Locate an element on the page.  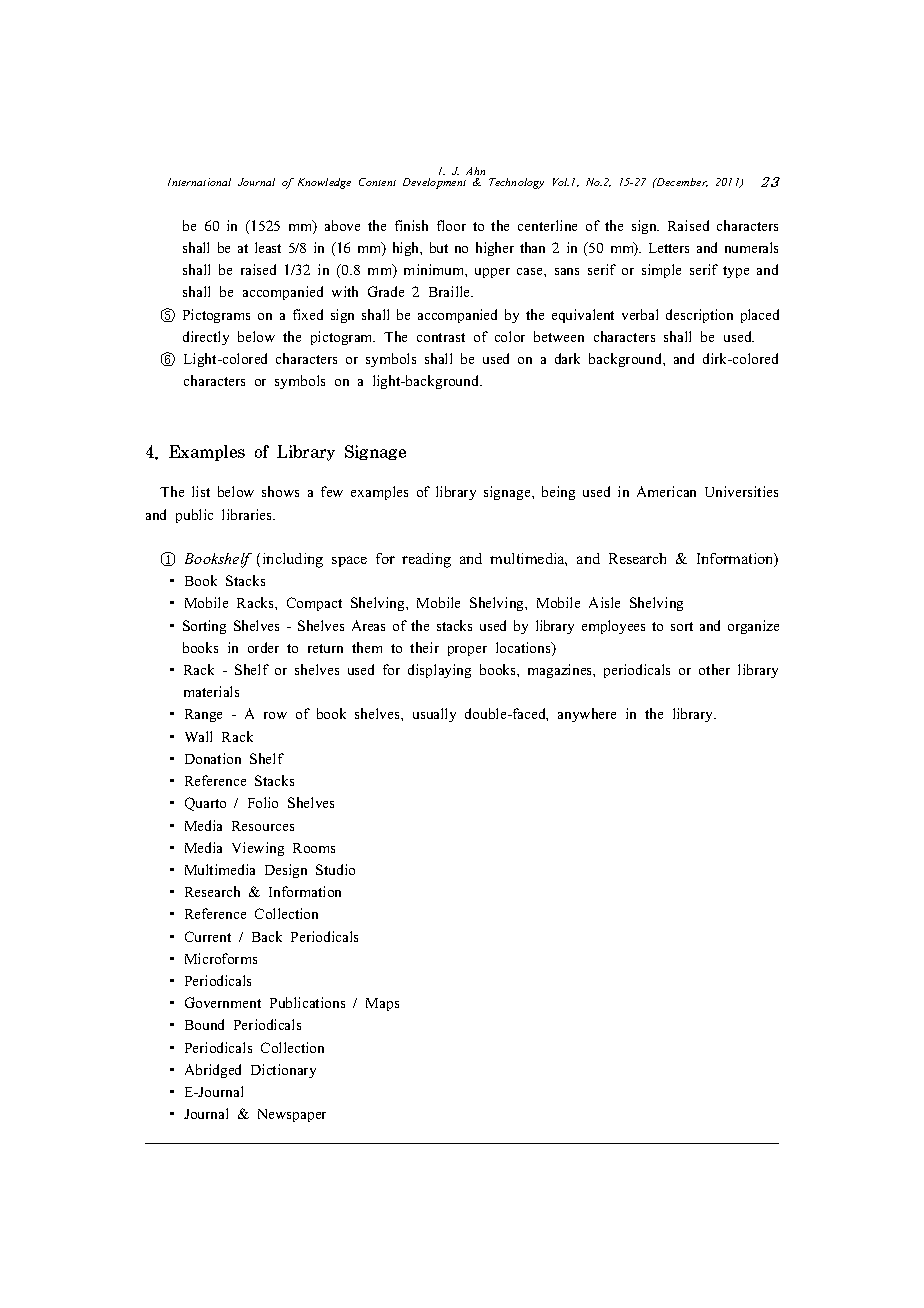
Letters is located at coordinates (669, 248).
